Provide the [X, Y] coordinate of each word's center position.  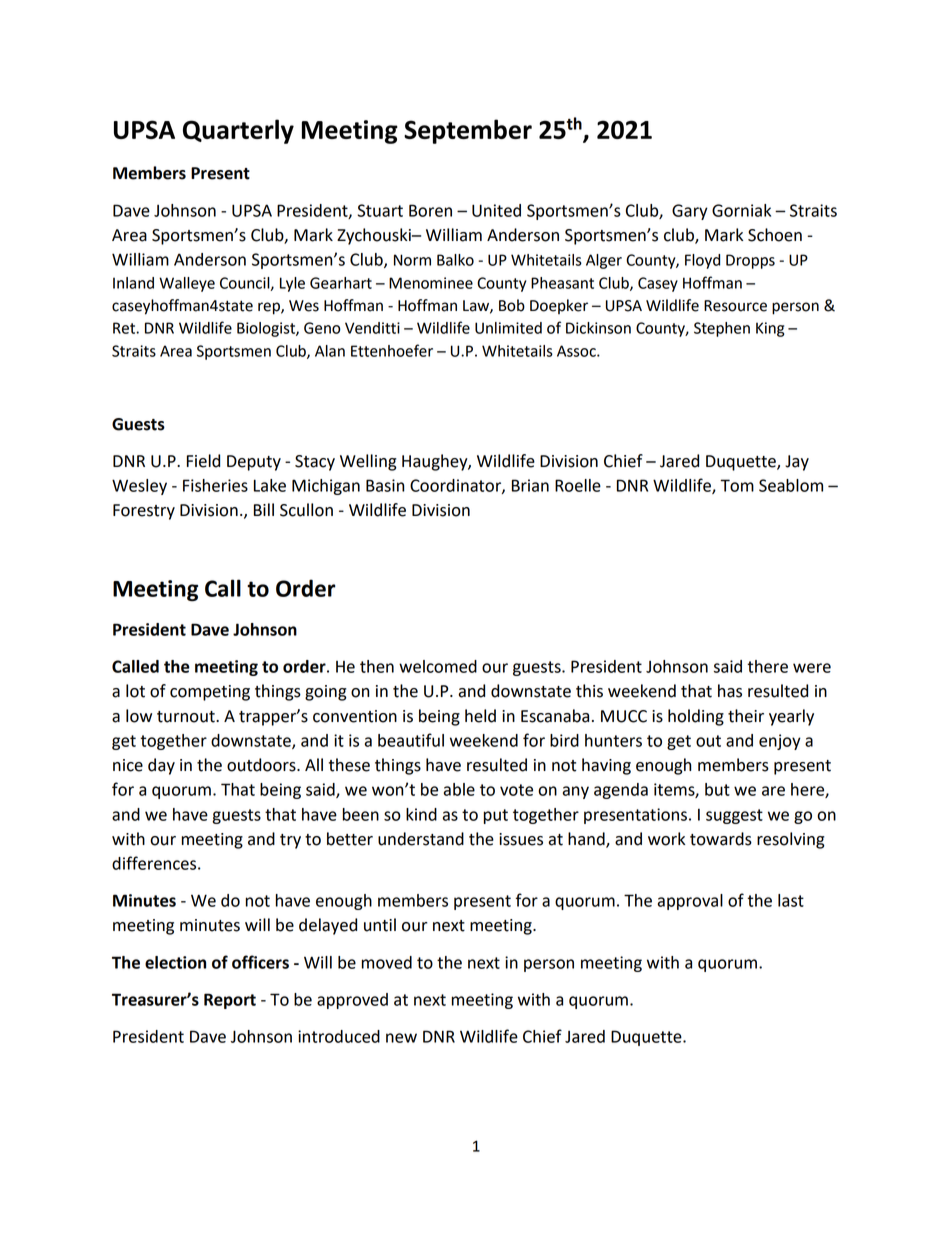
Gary [690, 212]
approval [690, 902]
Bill [264, 509]
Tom [737, 485]
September [468, 131]
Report [230, 1001]
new [401, 1038]
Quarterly [238, 131]
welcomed [438, 666]
